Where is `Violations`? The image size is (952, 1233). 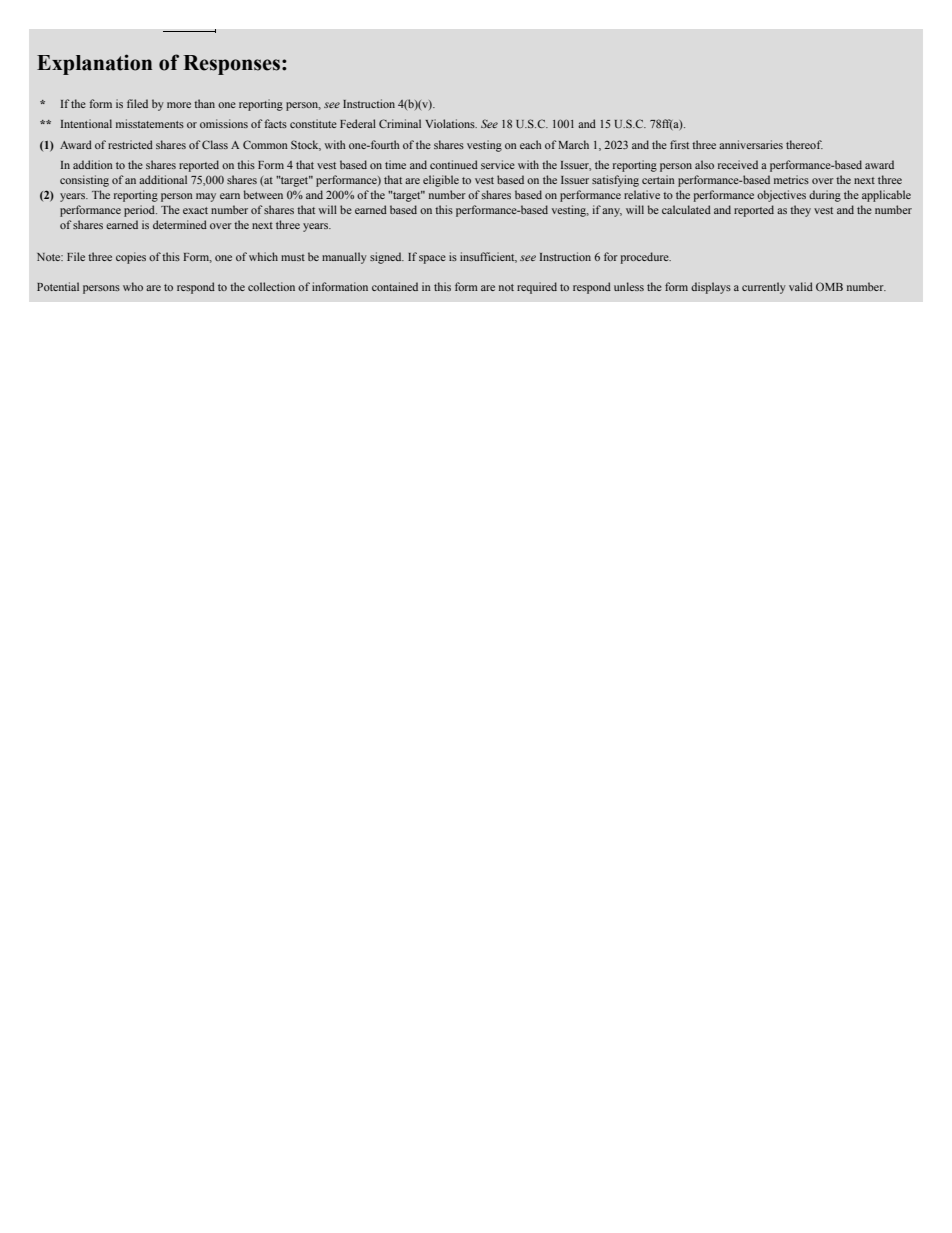
Violations is located at coordinates (451, 123).
